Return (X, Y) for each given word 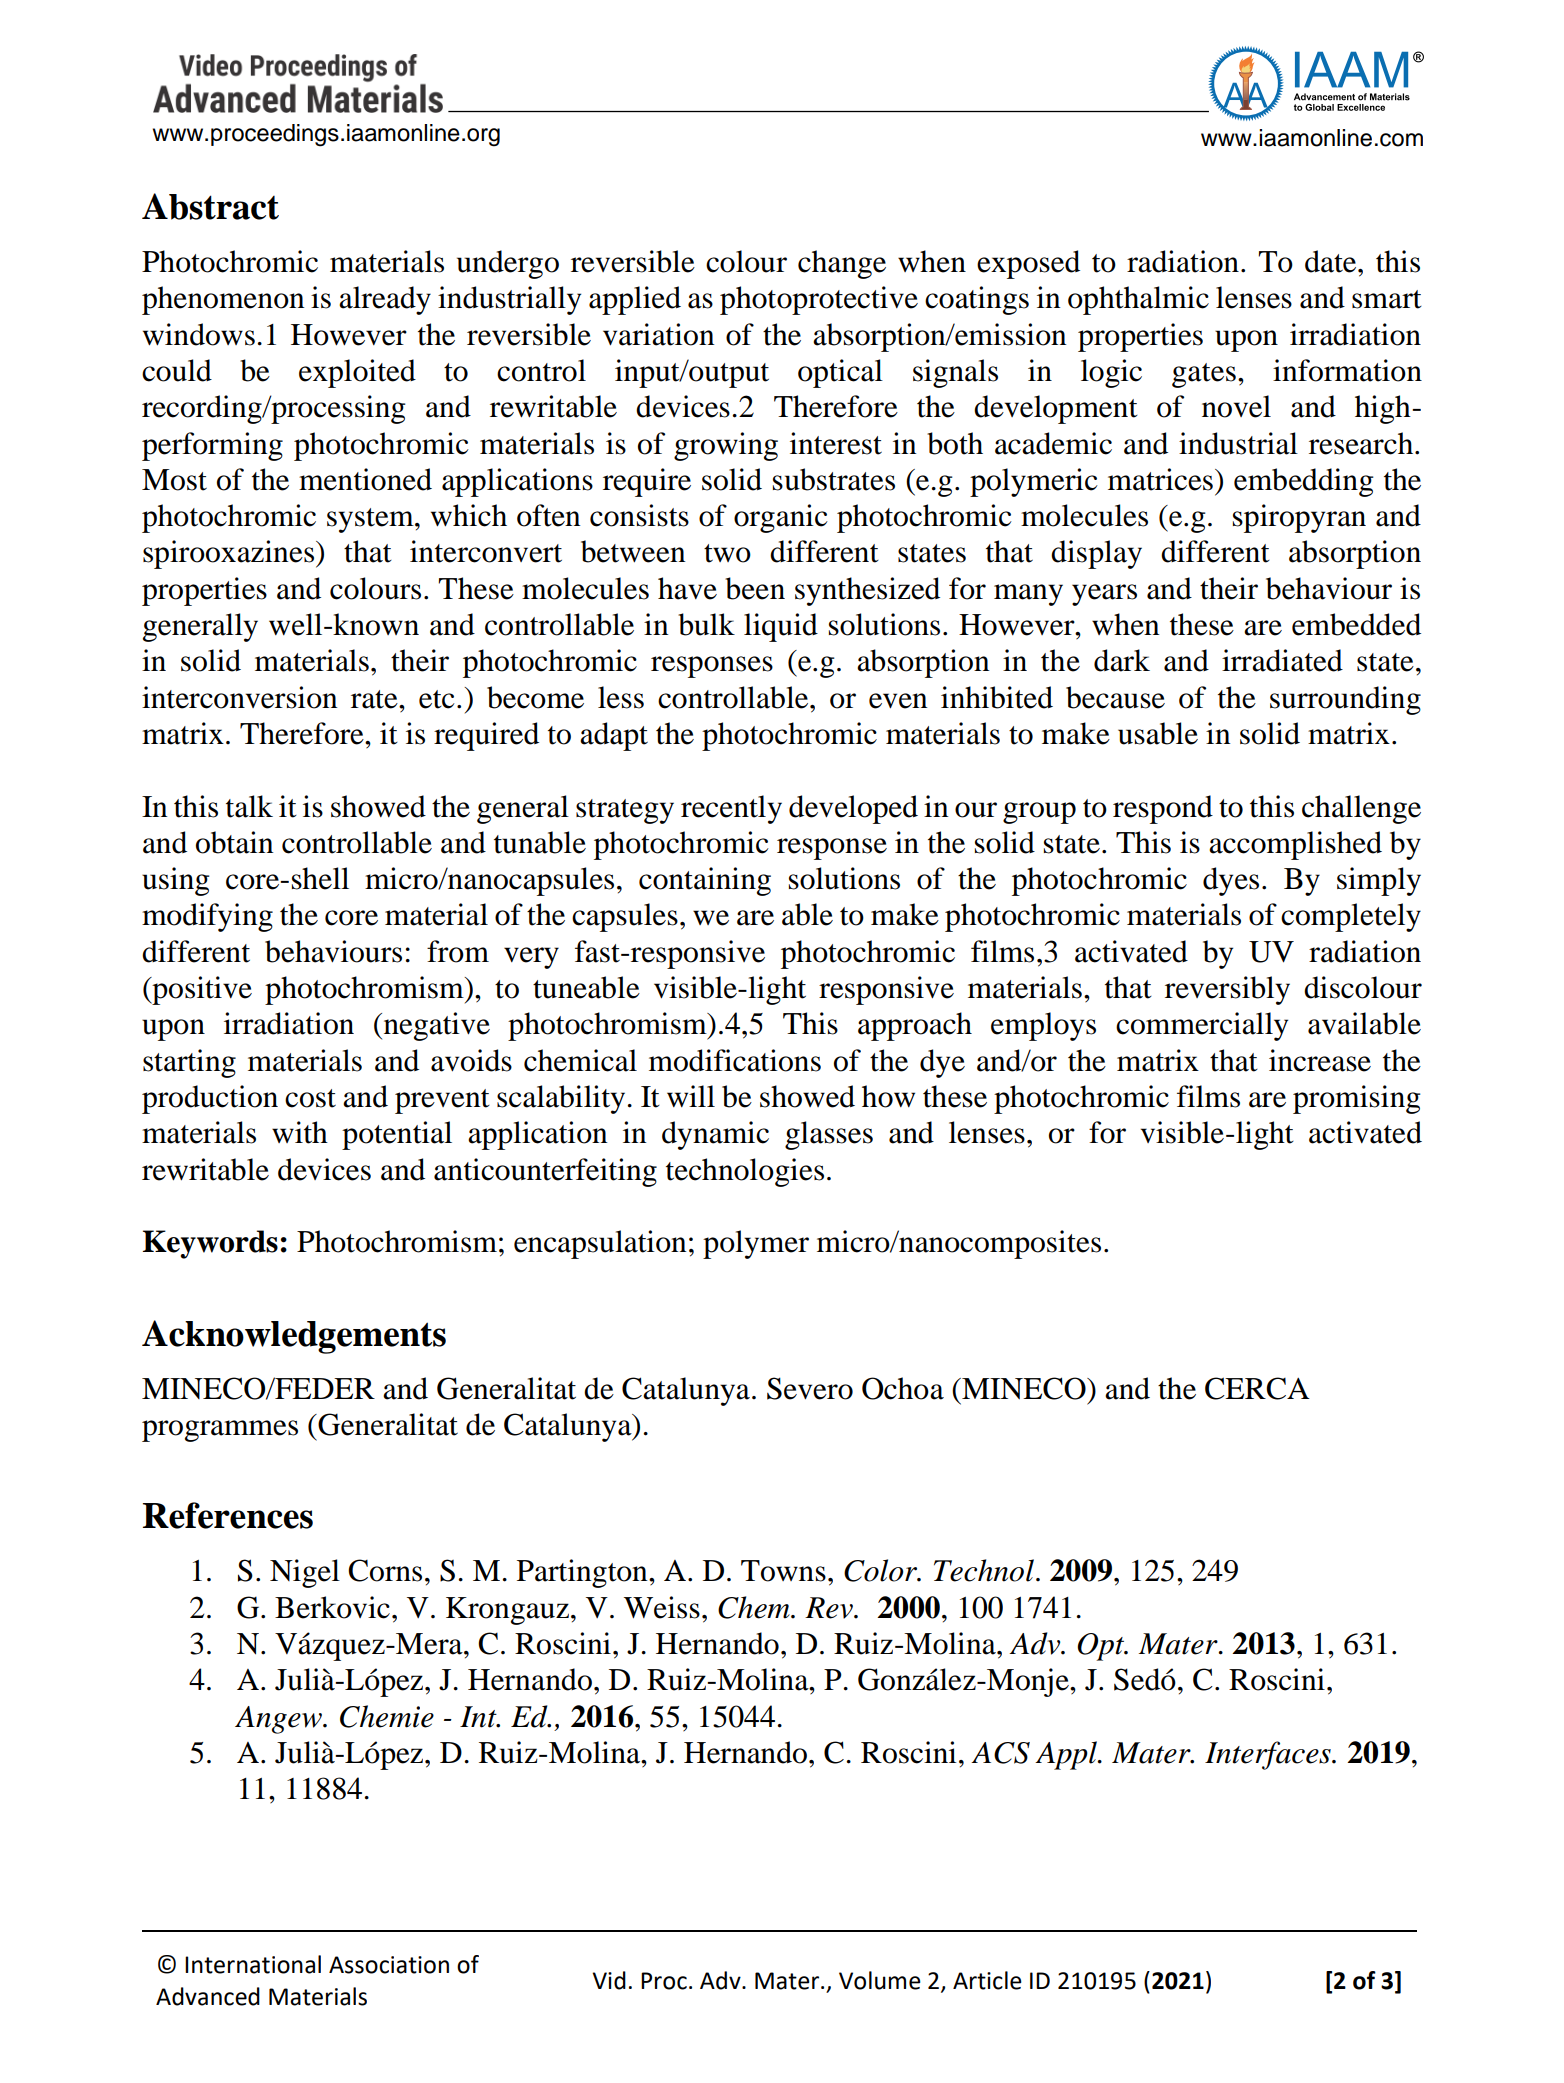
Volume (880, 1980)
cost (310, 1098)
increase (1320, 1060)
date (1332, 261)
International (253, 1964)
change (842, 264)
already (385, 300)
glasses (829, 1135)
